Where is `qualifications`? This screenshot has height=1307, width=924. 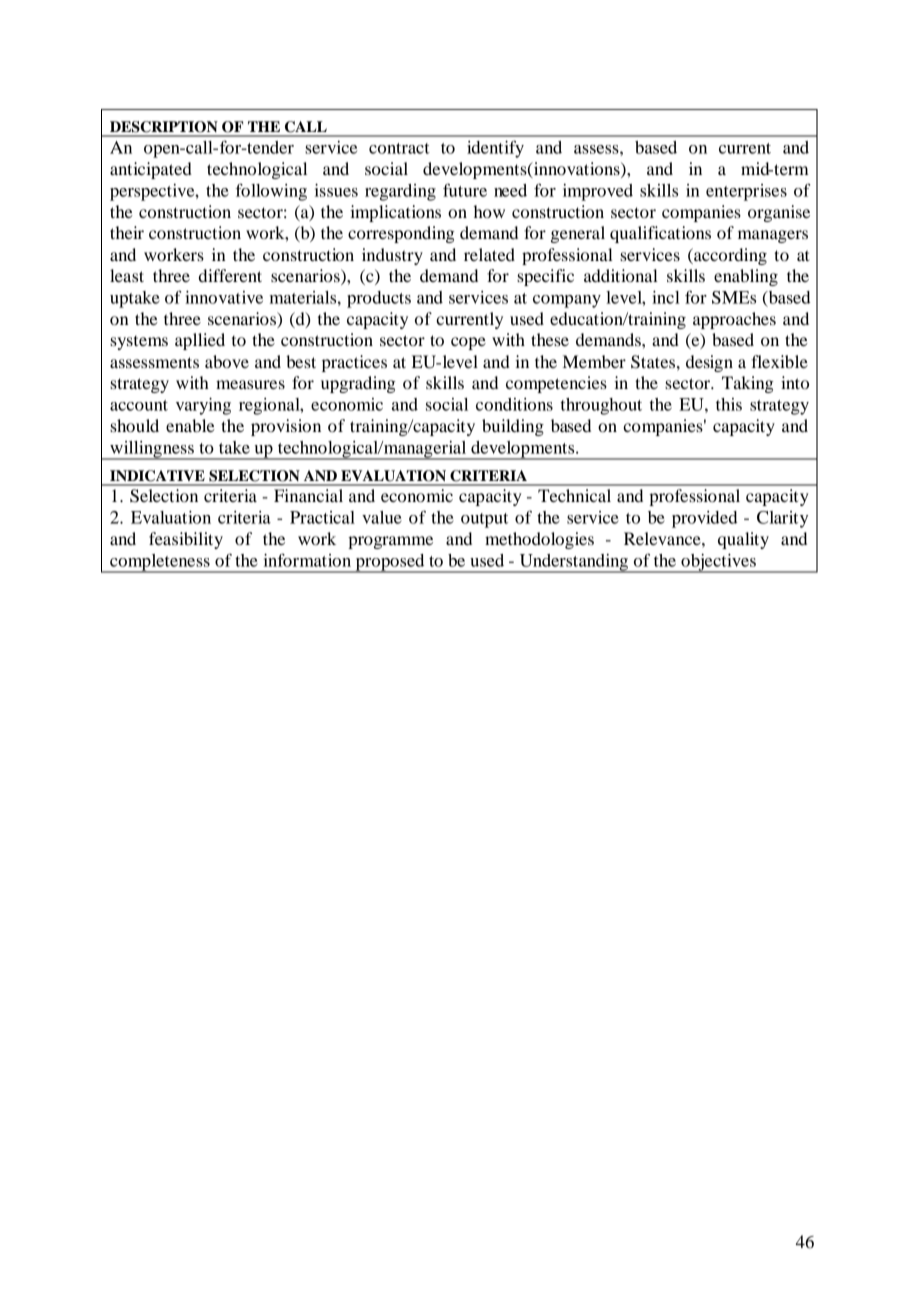
qualifications is located at coordinates (660, 234).
